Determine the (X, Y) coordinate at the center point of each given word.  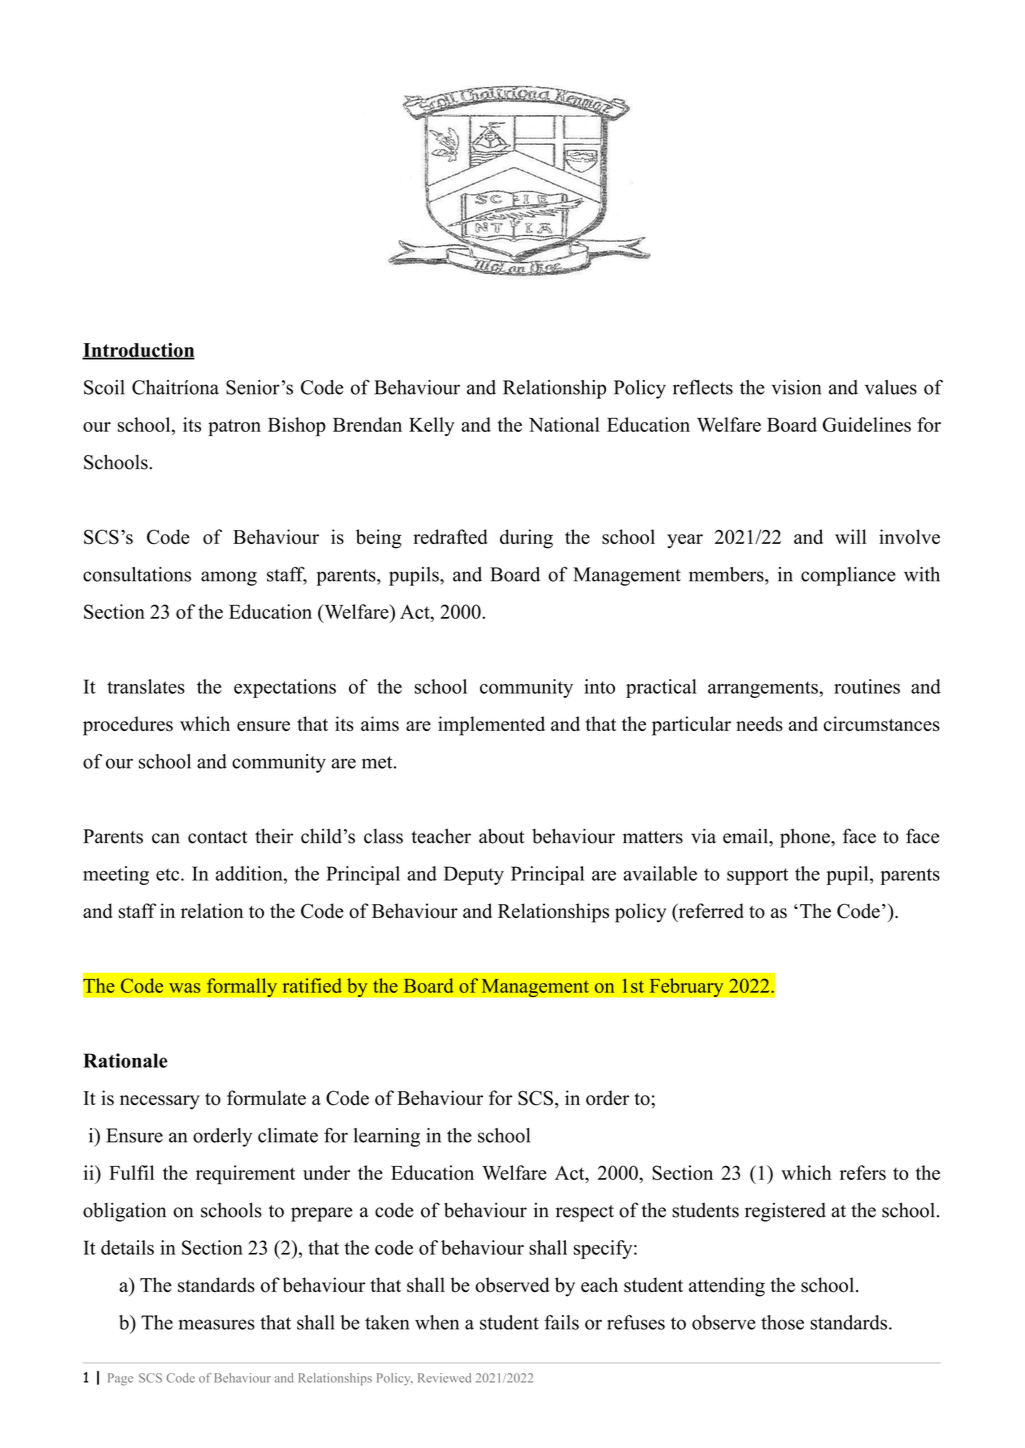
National (564, 424)
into (599, 686)
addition (250, 873)
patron (234, 427)
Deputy (474, 875)
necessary (160, 1102)
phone (806, 838)
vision (796, 387)
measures (217, 1324)
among (229, 578)
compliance (848, 576)
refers (863, 1172)
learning (387, 1137)
